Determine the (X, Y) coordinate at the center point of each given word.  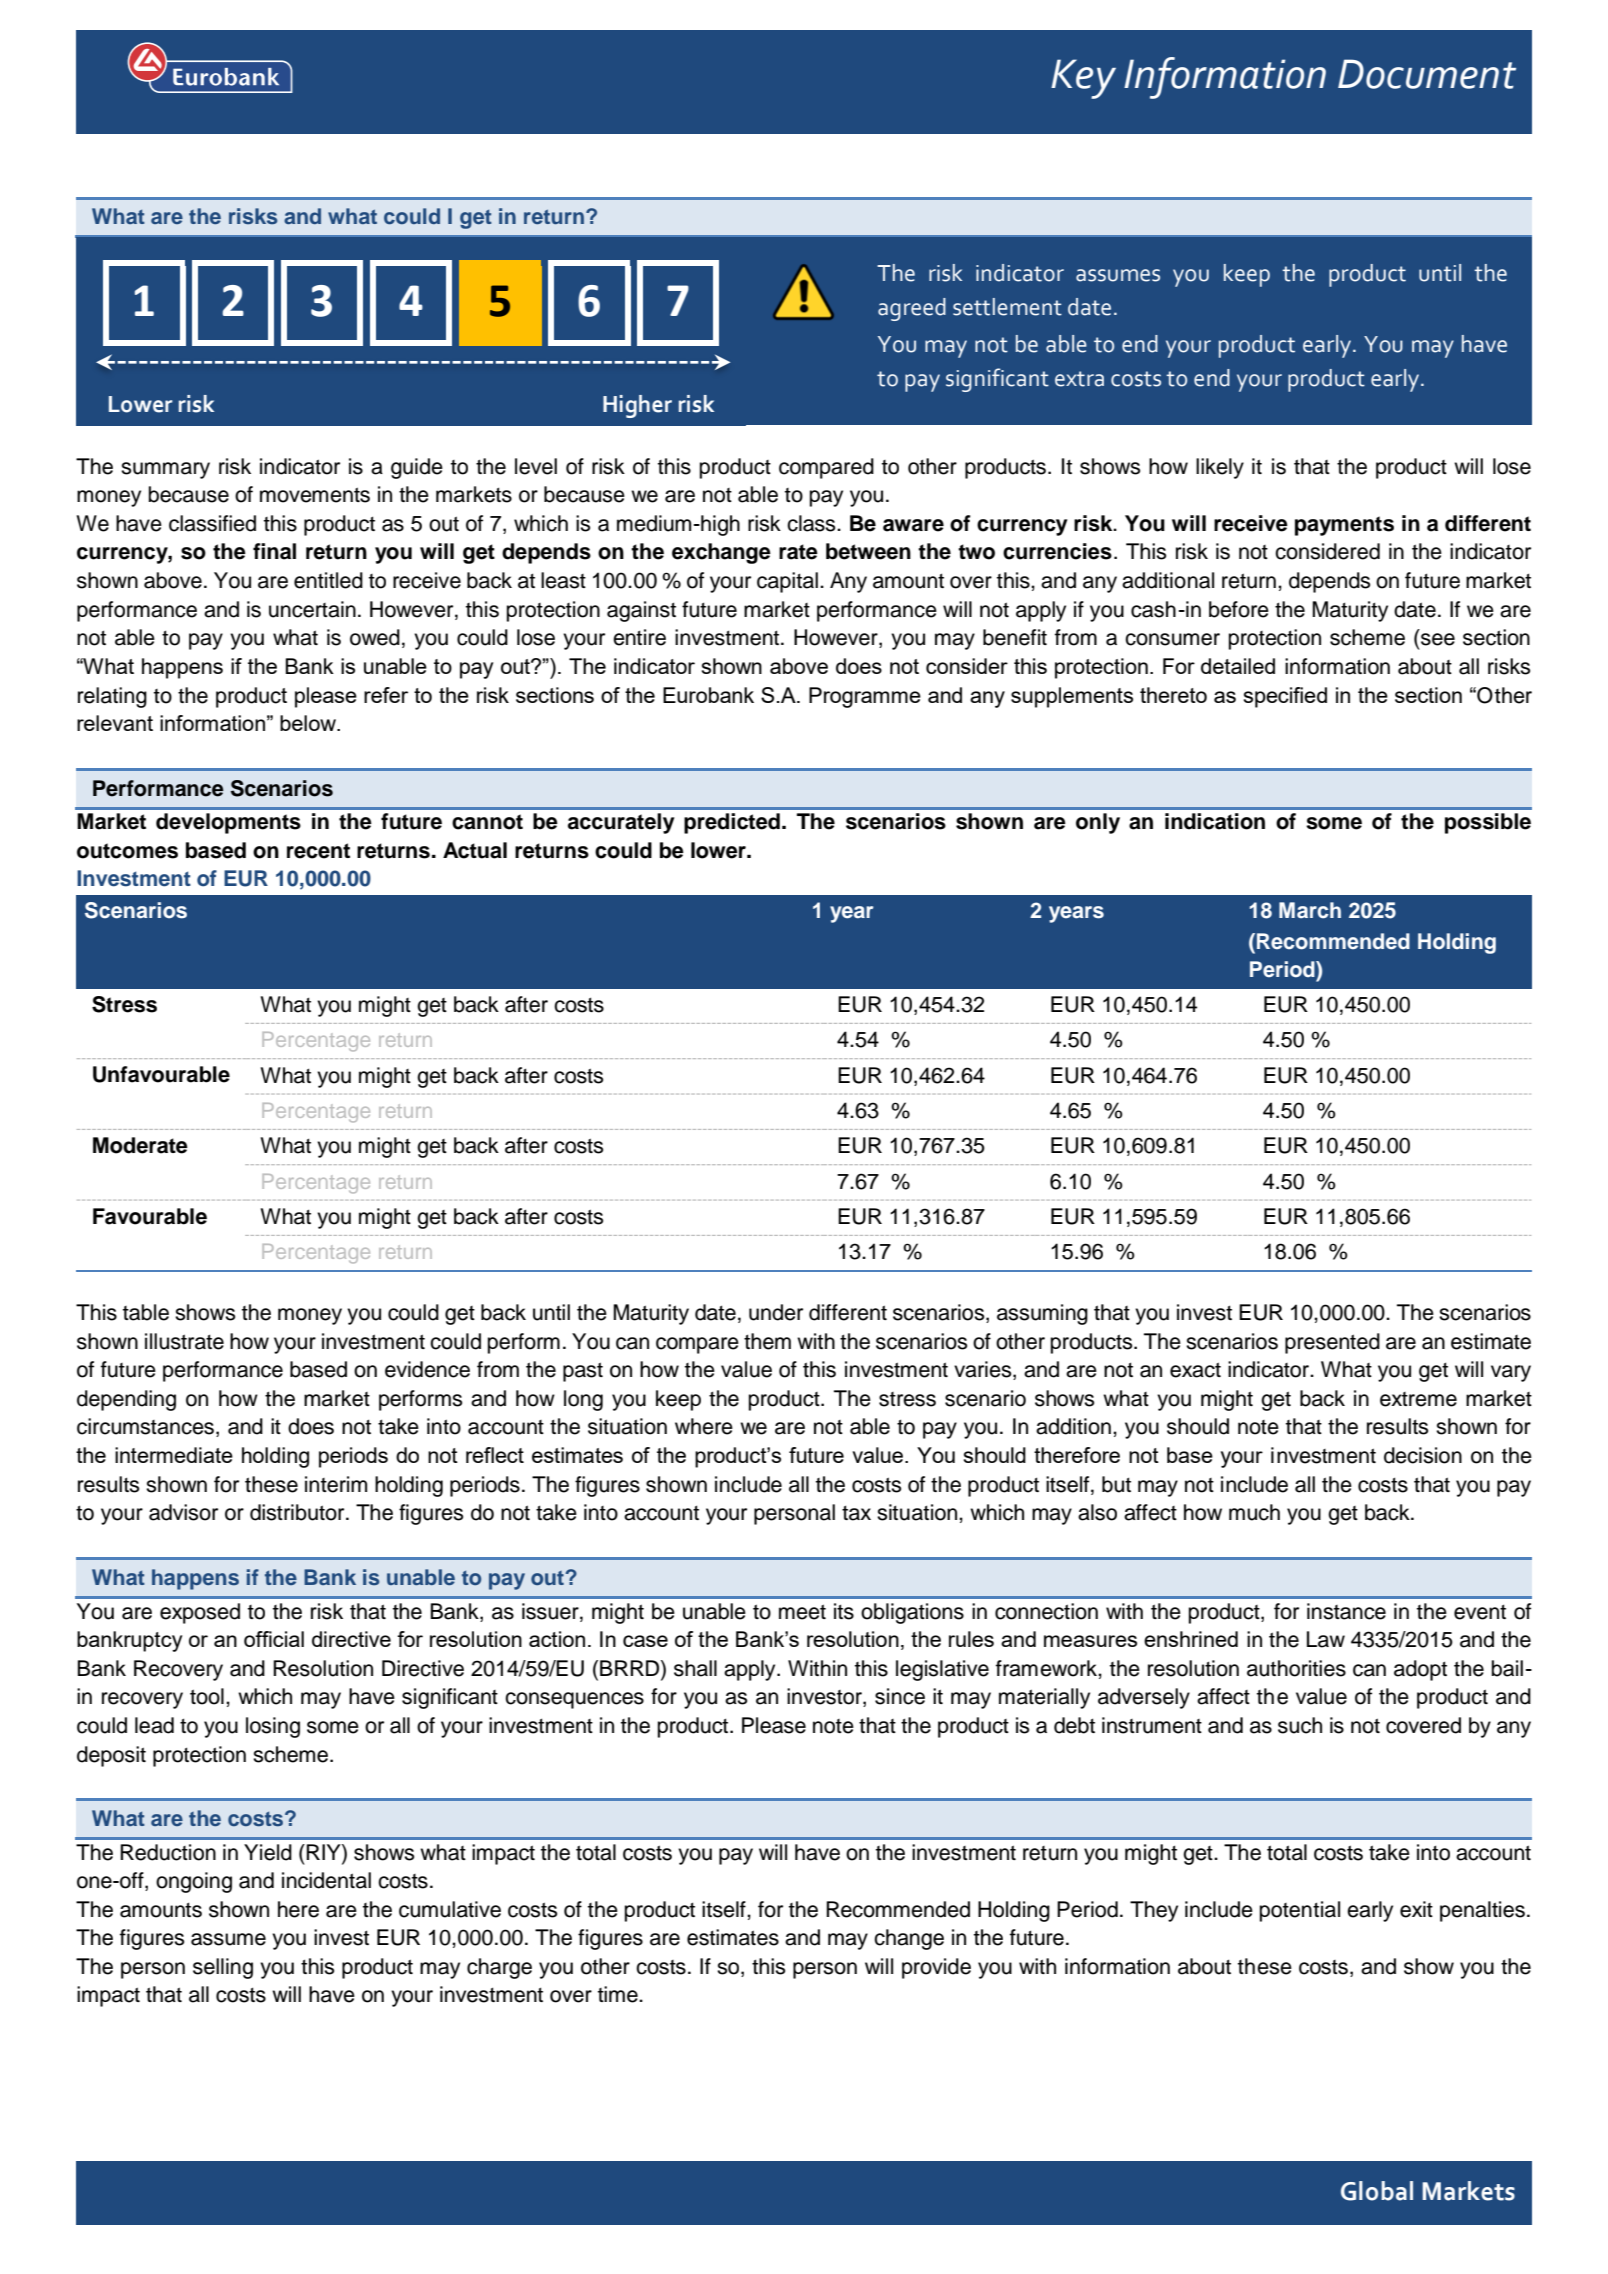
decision (1423, 1455)
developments (228, 823)
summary (165, 470)
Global (1377, 2191)
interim (336, 1484)
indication (1215, 821)
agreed (912, 309)
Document (1427, 74)
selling (223, 1968)
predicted (732, 823)
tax (856, 1513)
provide (936, 1968)
